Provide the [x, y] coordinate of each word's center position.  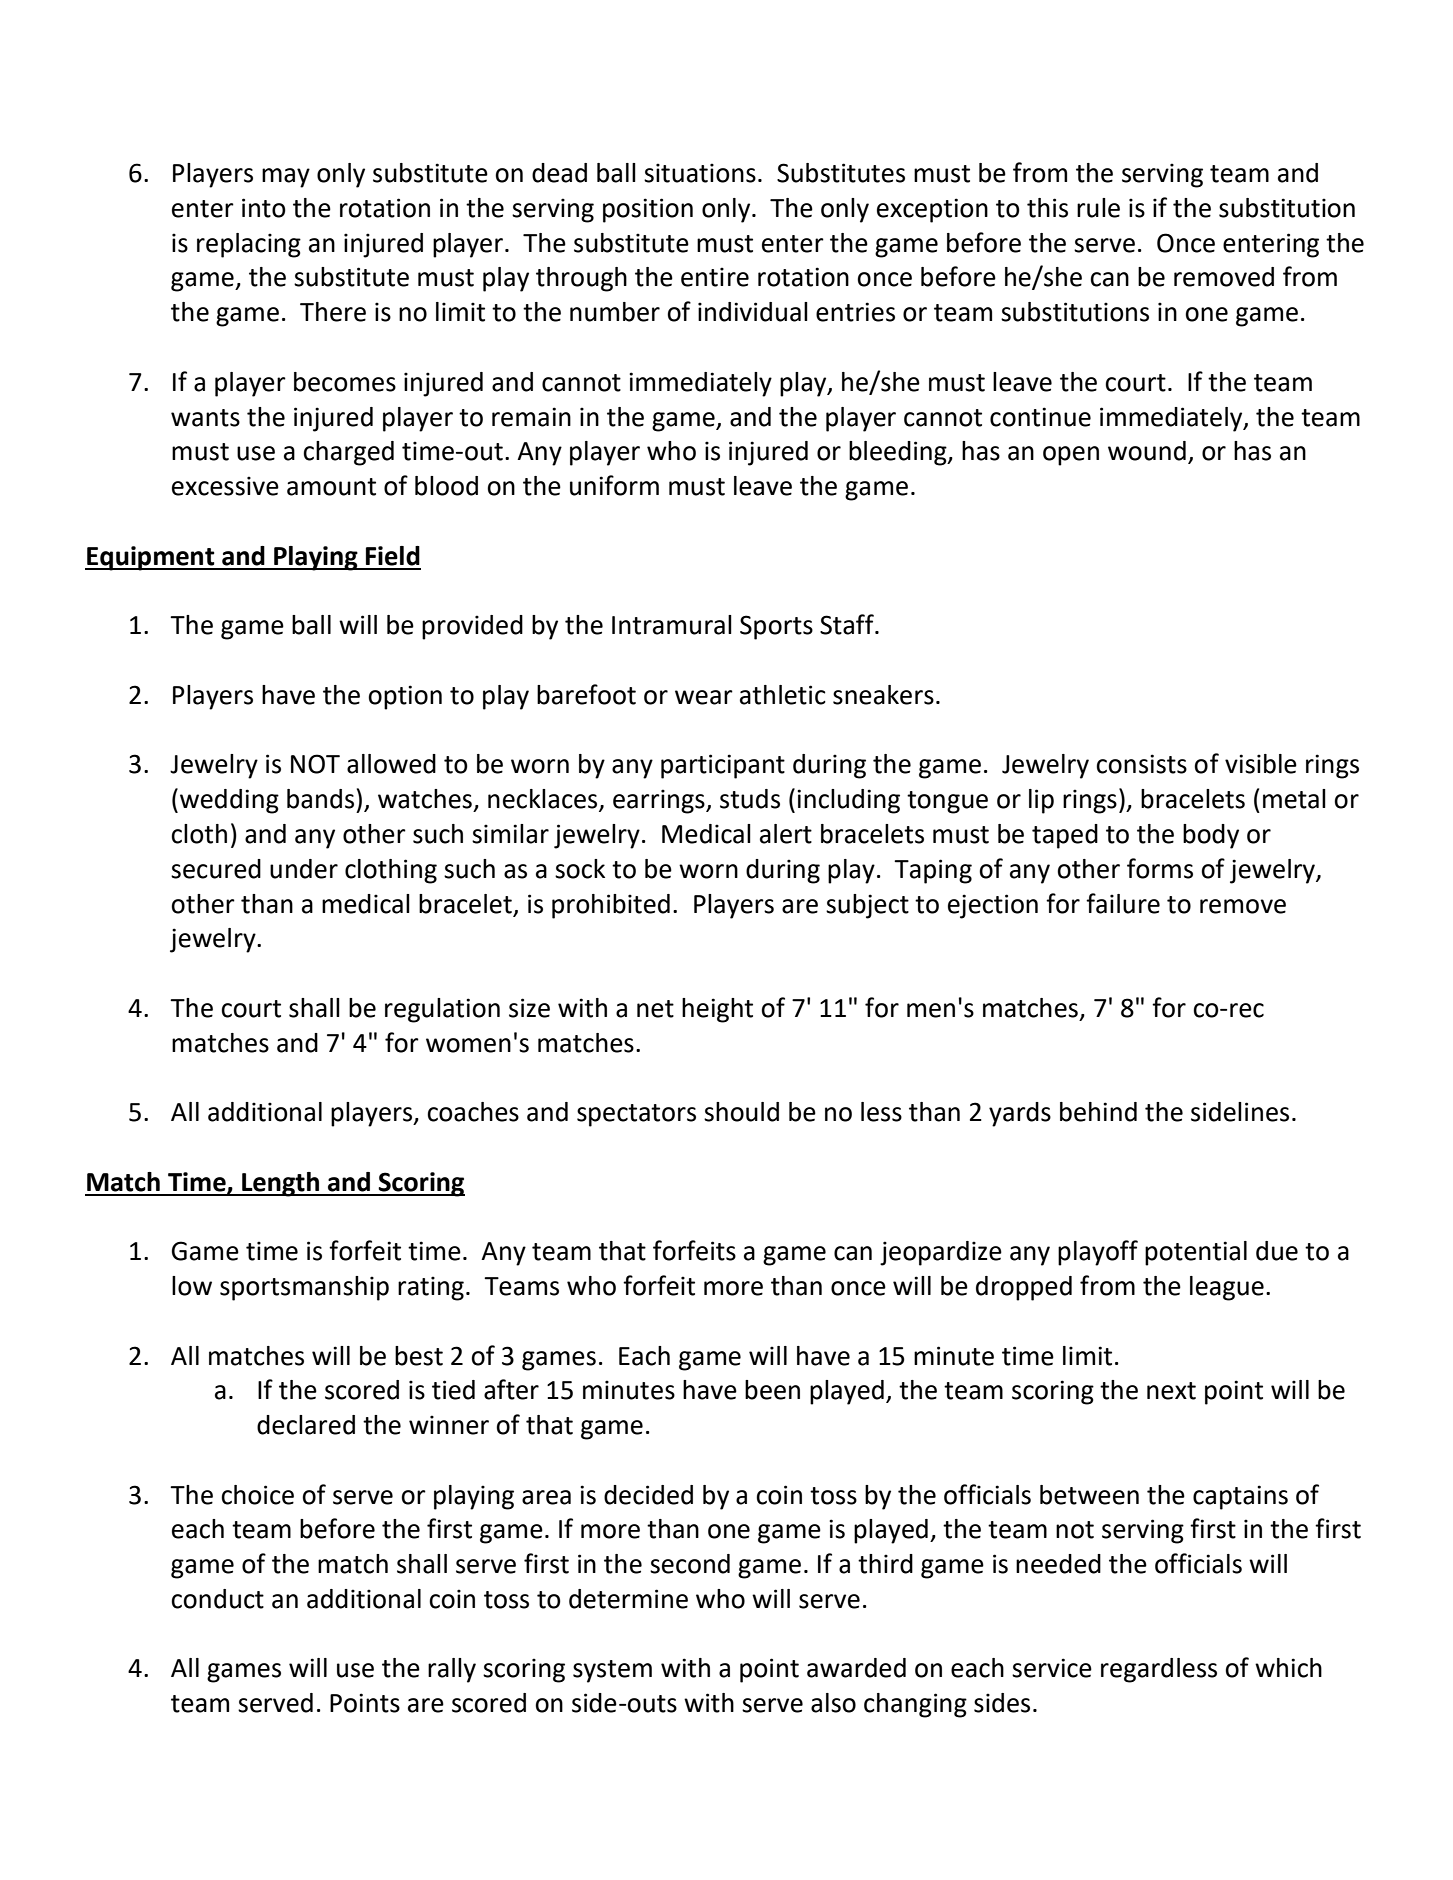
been [772, 1390]
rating [431, 1288]
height [717, 1010]
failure [1123, 903]
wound [1147, 451]
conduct [217, 1599]
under [304, 869]
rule [1098, 208]
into [264, 208]
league [1227, 1288]
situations [700, 173]
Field [393, 556]
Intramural [672, 625]
